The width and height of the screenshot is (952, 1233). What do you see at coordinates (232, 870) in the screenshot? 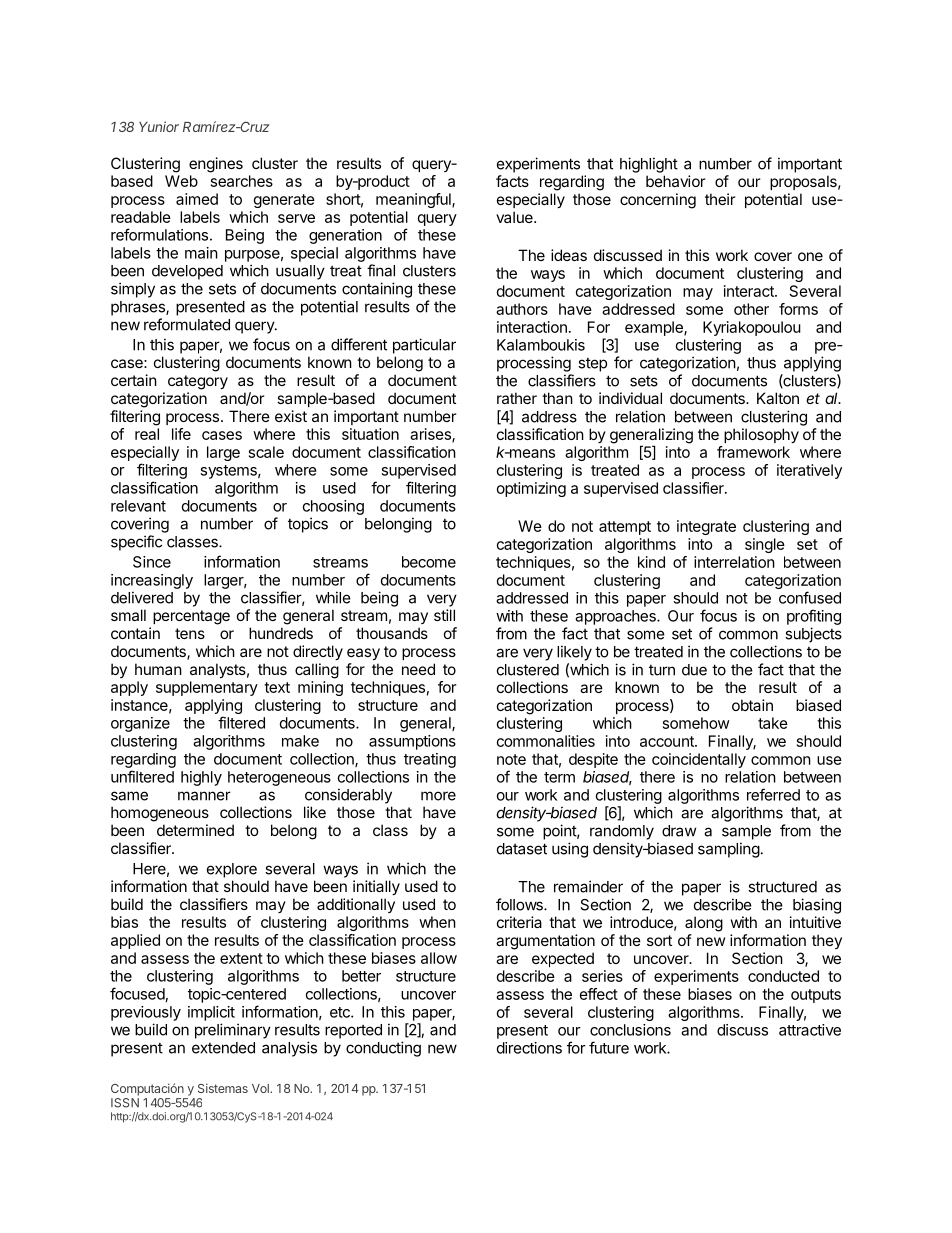
I see `explore` at bounding box center [232, 870].
